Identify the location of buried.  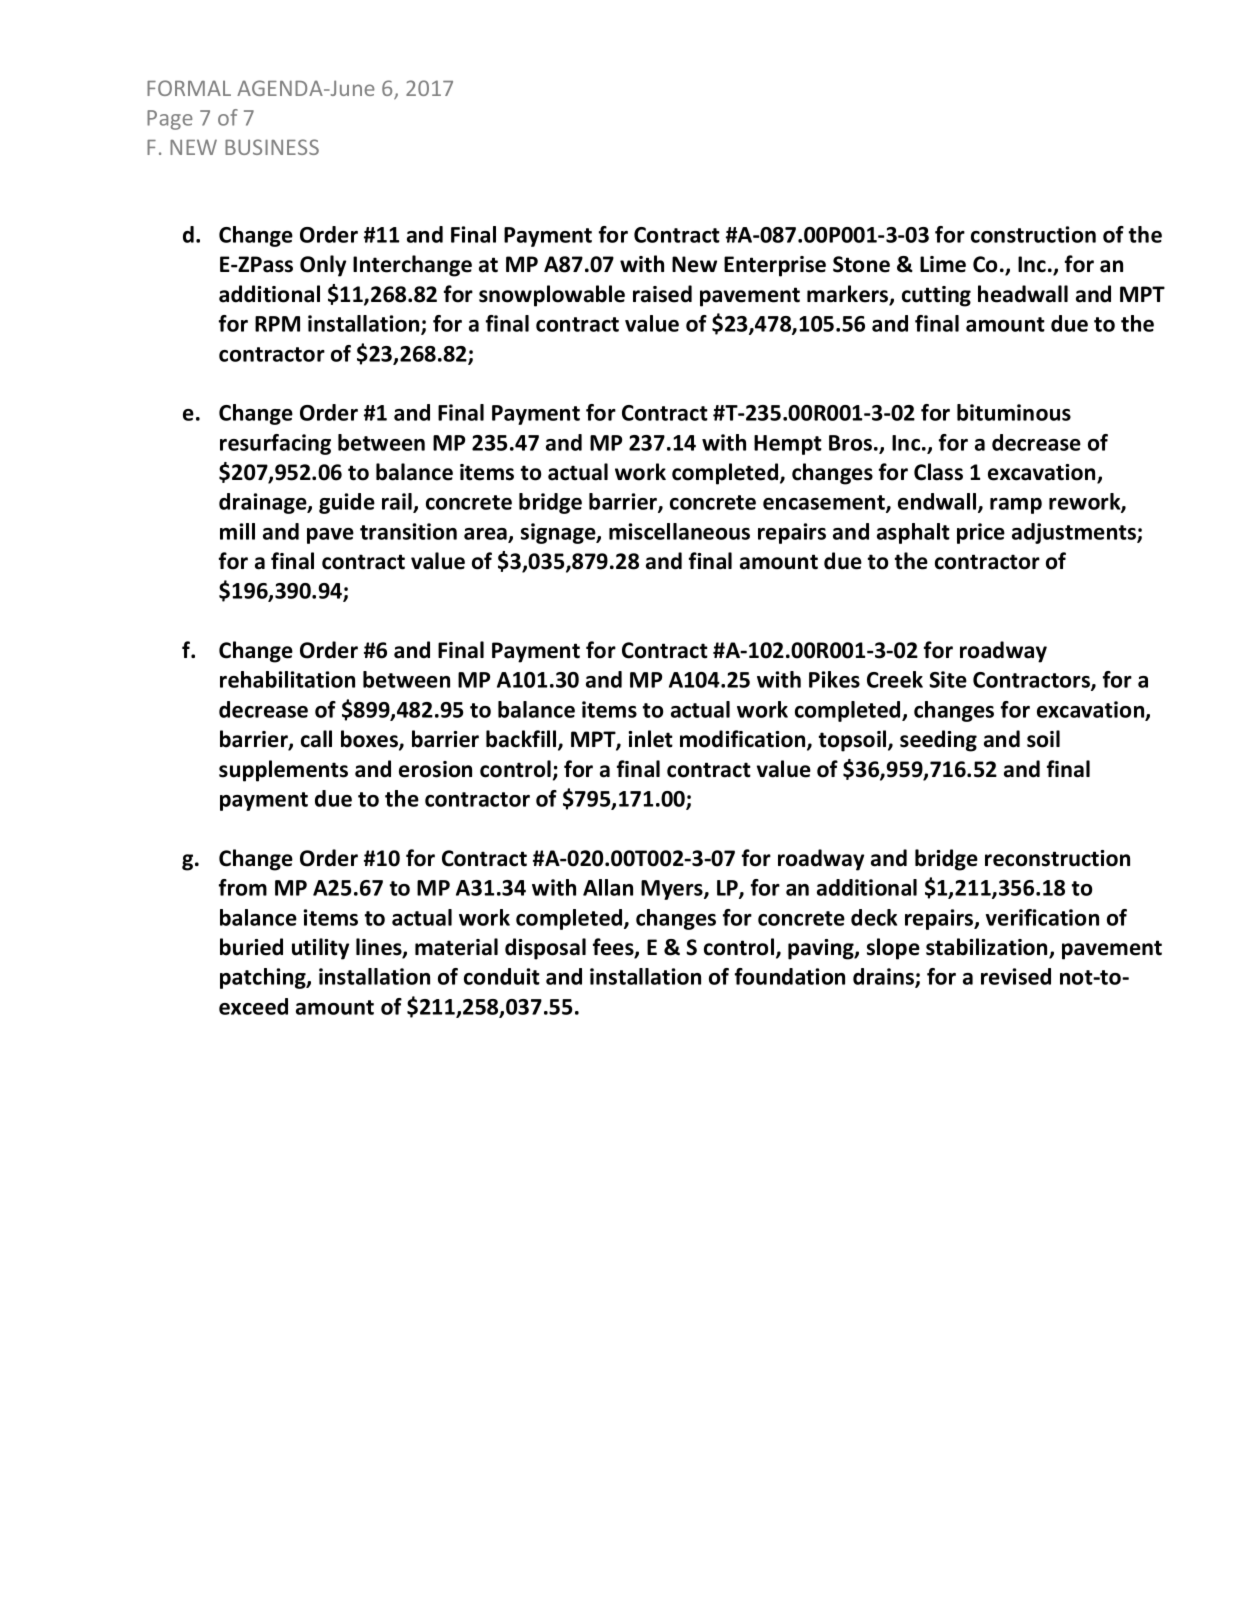
(251, 947).
